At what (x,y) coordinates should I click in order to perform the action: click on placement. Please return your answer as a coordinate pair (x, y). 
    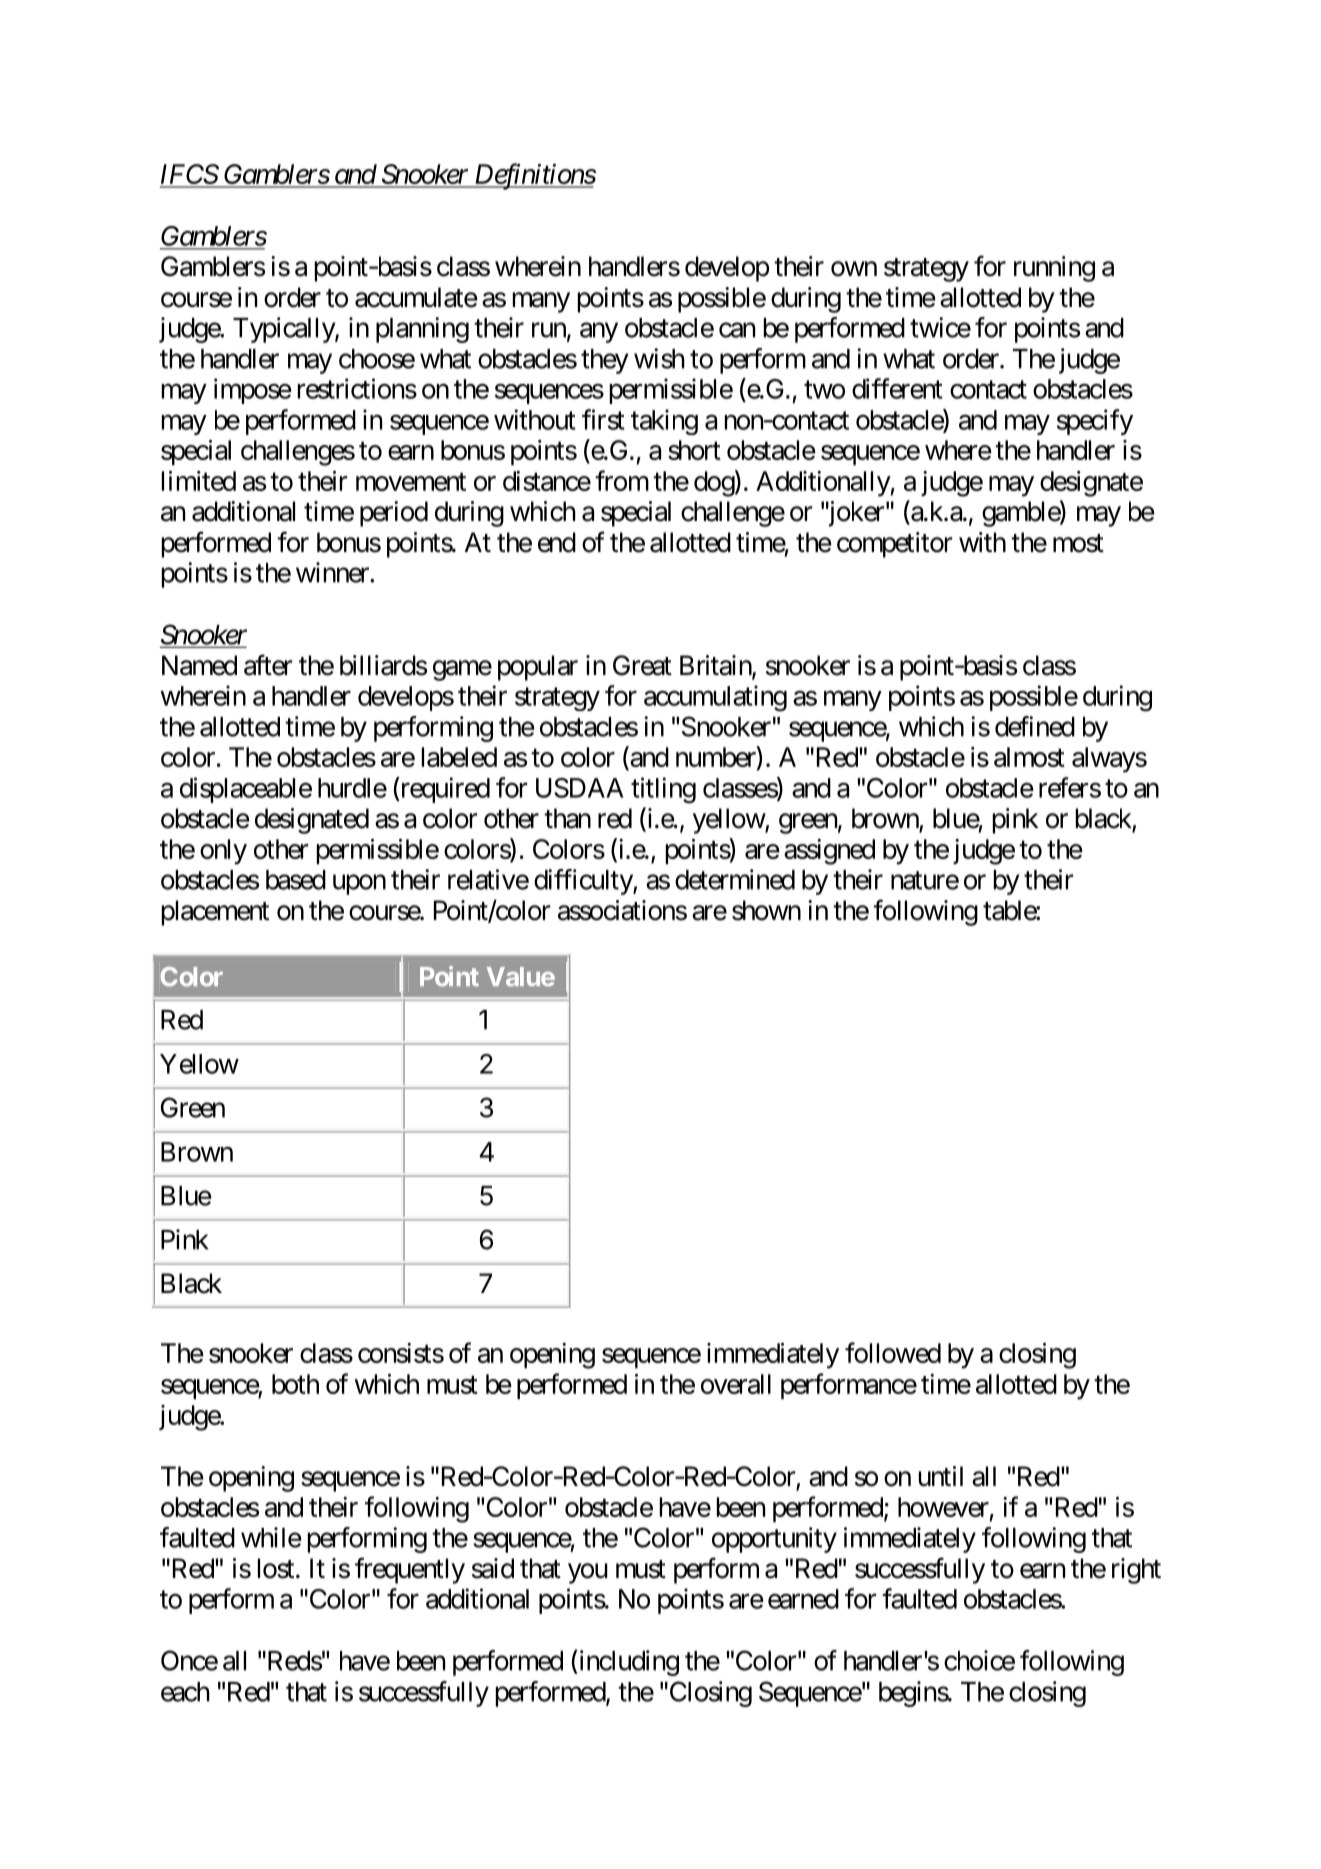
    Looking at the image, I should click on (215, 913).
